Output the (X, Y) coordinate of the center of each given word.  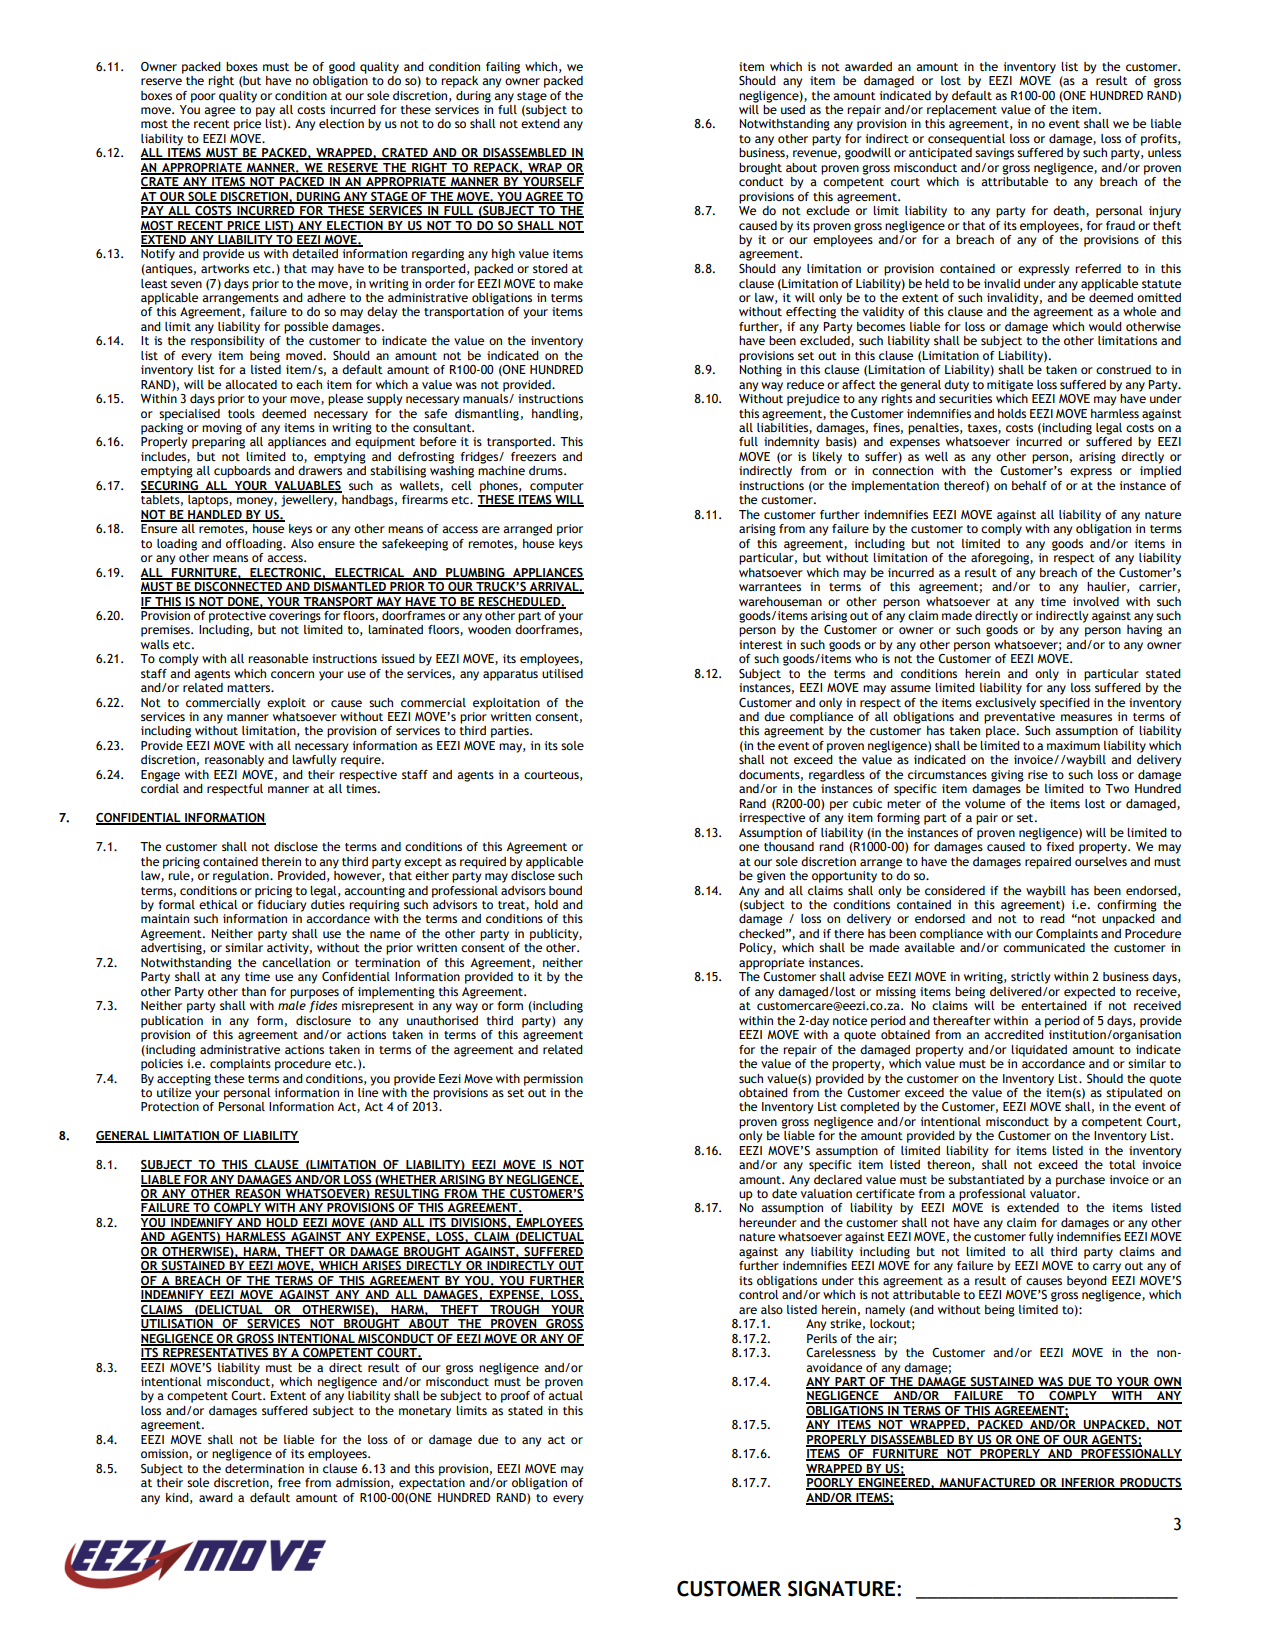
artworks (225, 268)
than (254, 991)
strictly (1030, 978)
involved (1096, 601)
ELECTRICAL (369, 573)
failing (503, 68)
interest (761, 644)
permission (553, 1080)
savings (994, 154)
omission (165, 1454)
